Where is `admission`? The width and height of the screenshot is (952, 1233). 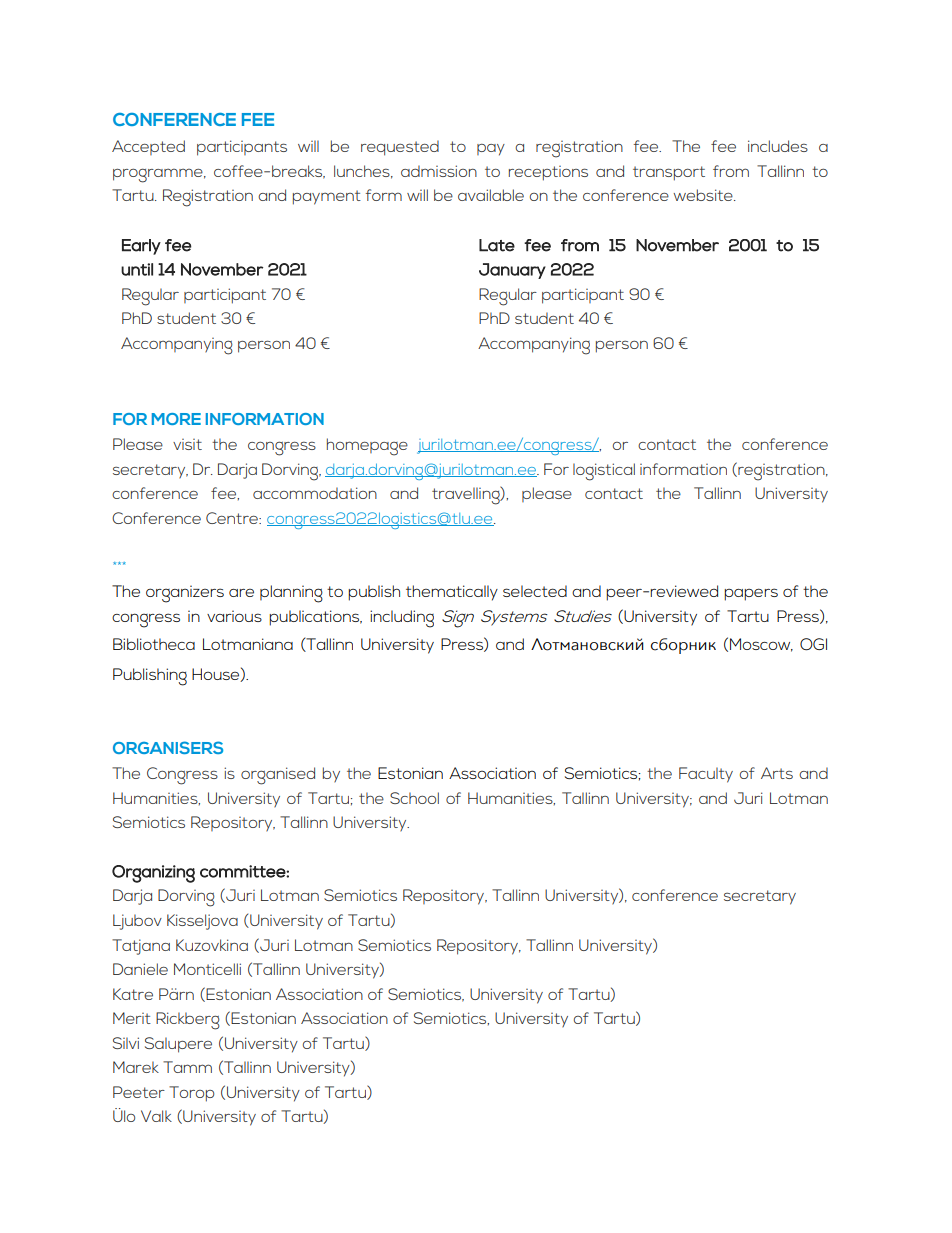
admission is located at coordinates (439, 171).
